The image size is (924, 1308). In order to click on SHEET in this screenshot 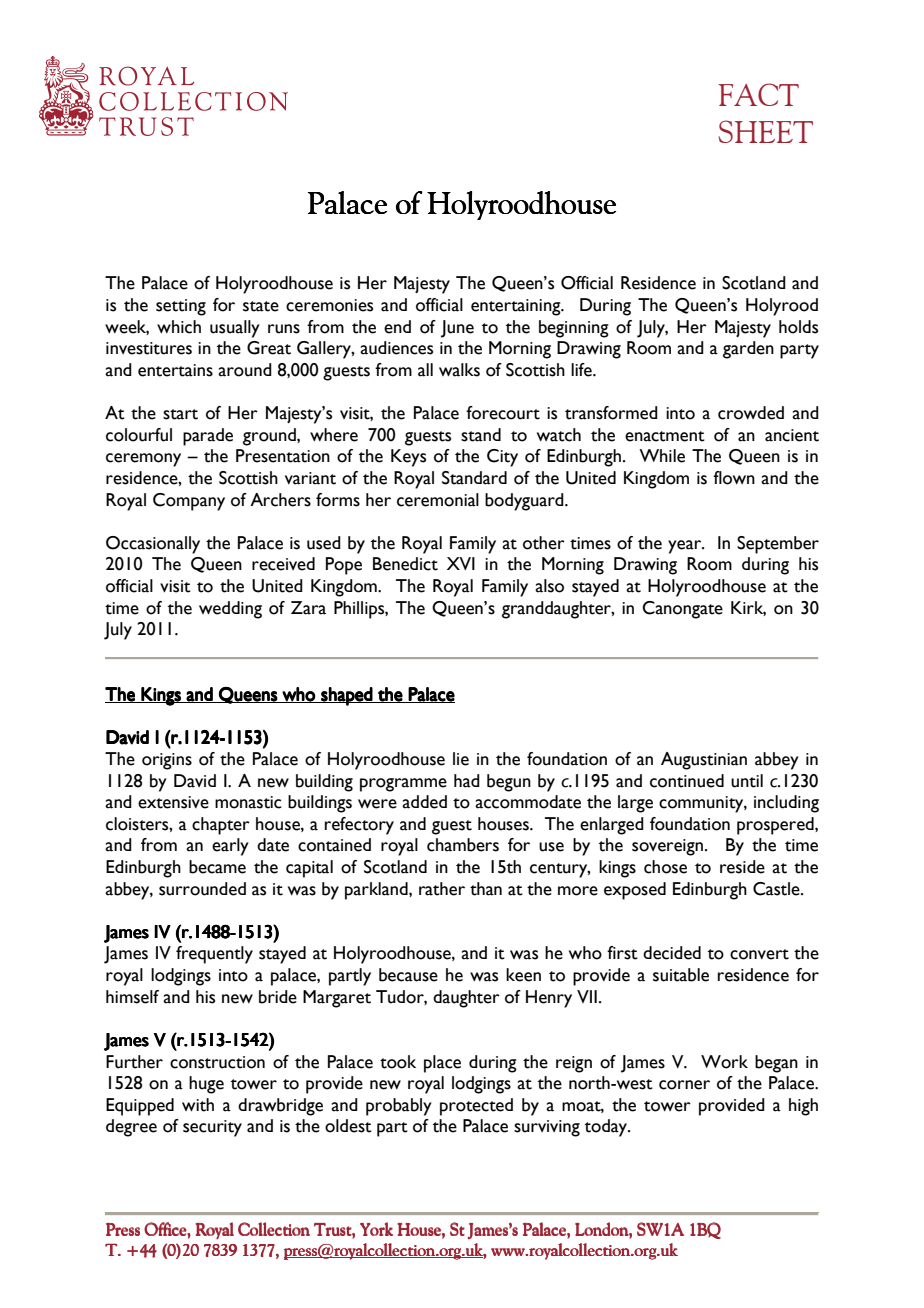, I will do `click(766, 131)`.
